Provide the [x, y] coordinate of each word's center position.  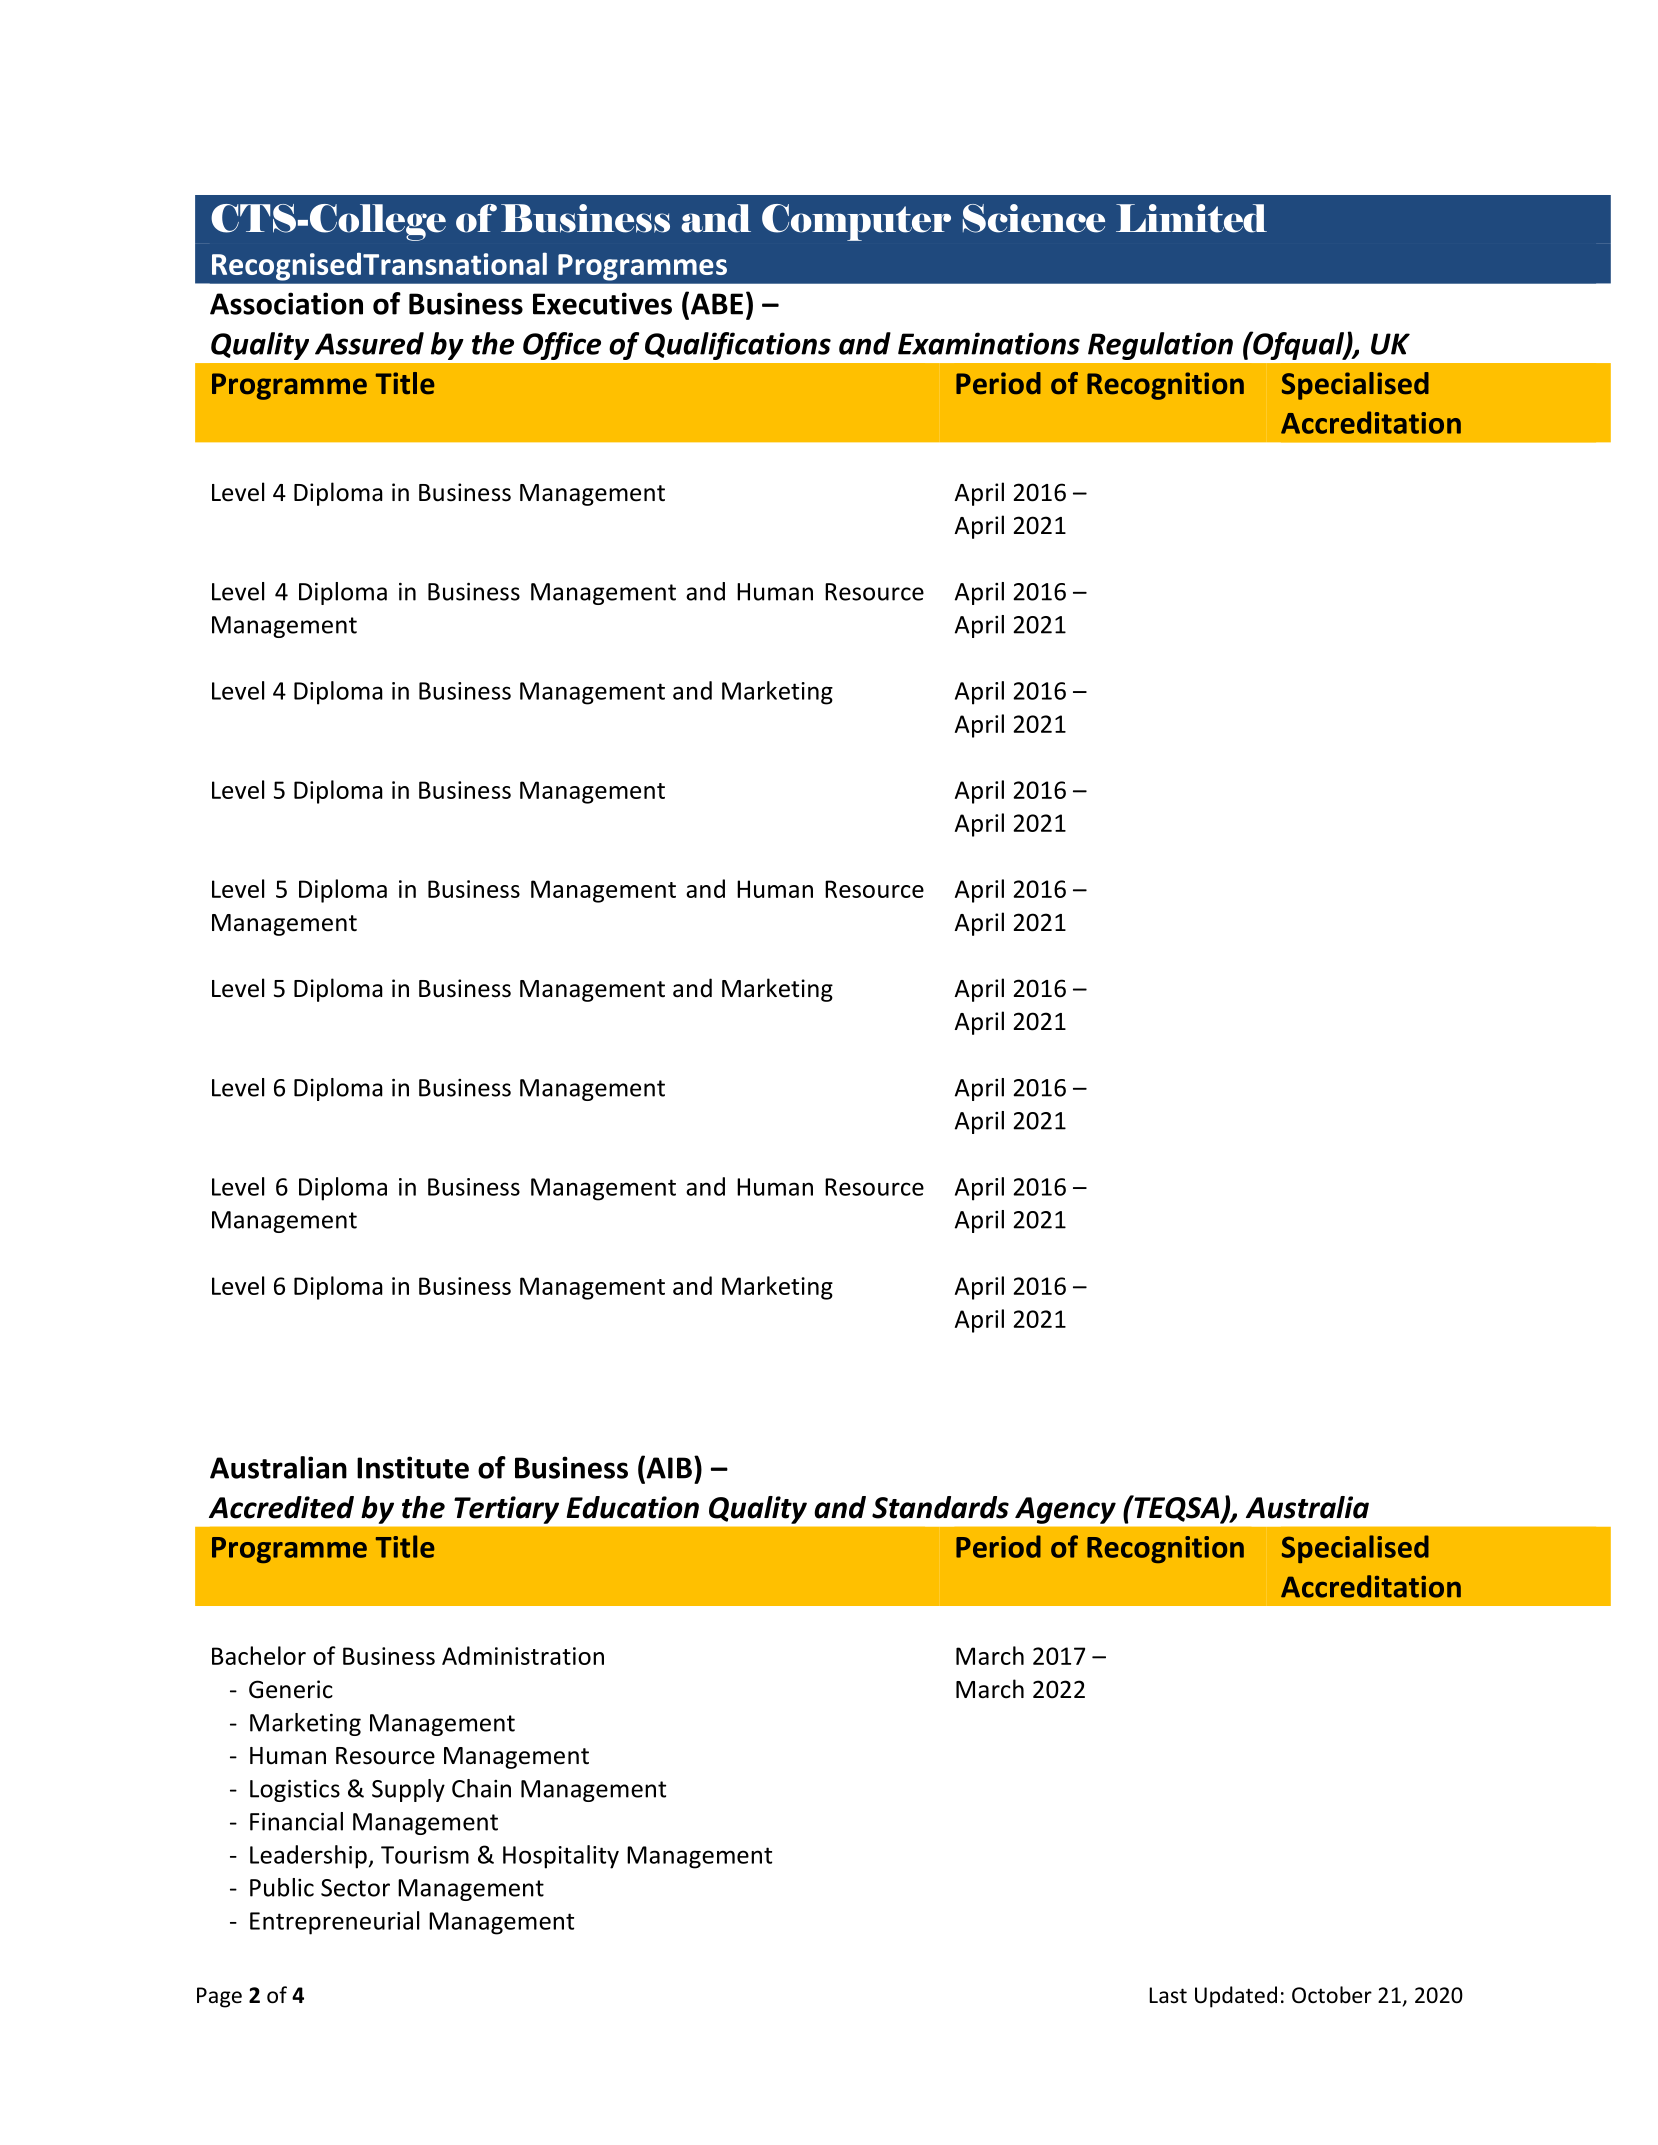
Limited [1191, 218]
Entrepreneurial [334, 1923]
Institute [413, 1467]
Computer [856, 222]
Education [633, 1507]
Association [286, 303]
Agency [1065, 1510]
